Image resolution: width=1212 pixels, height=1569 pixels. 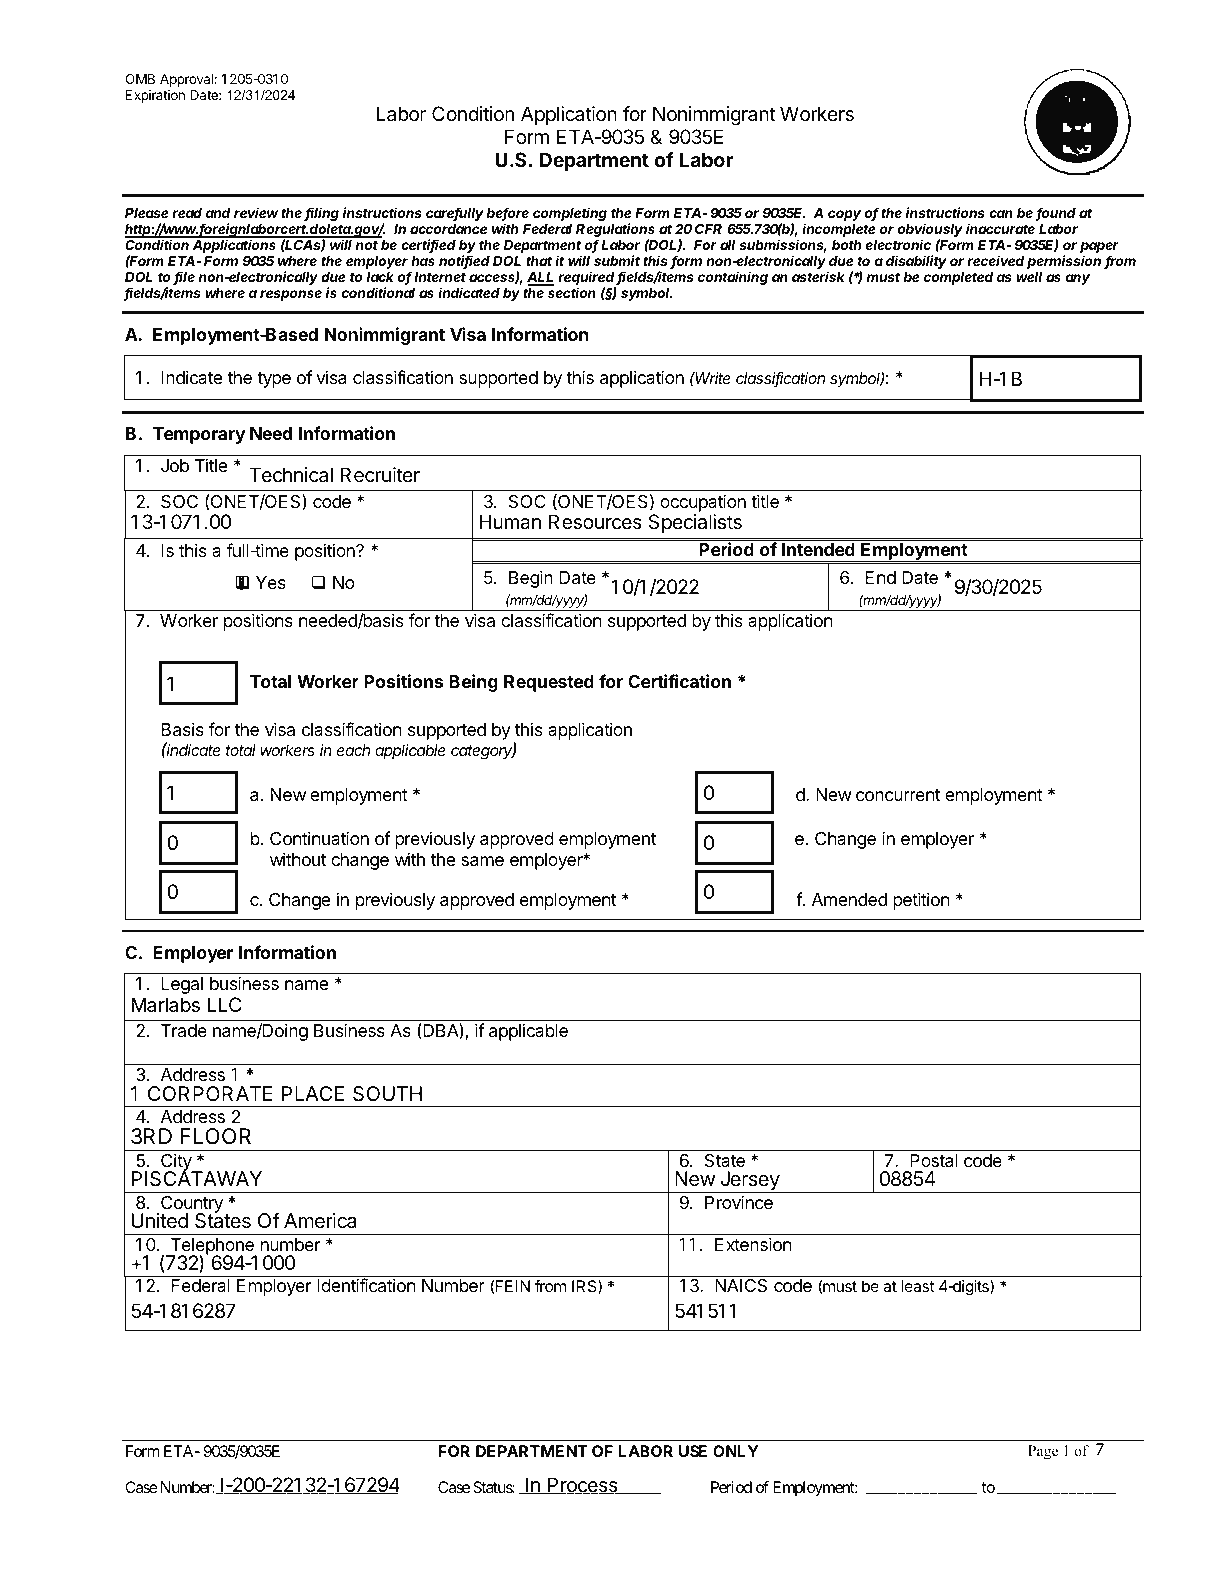 I want to click on Intended, so click(x=818, y=549).
